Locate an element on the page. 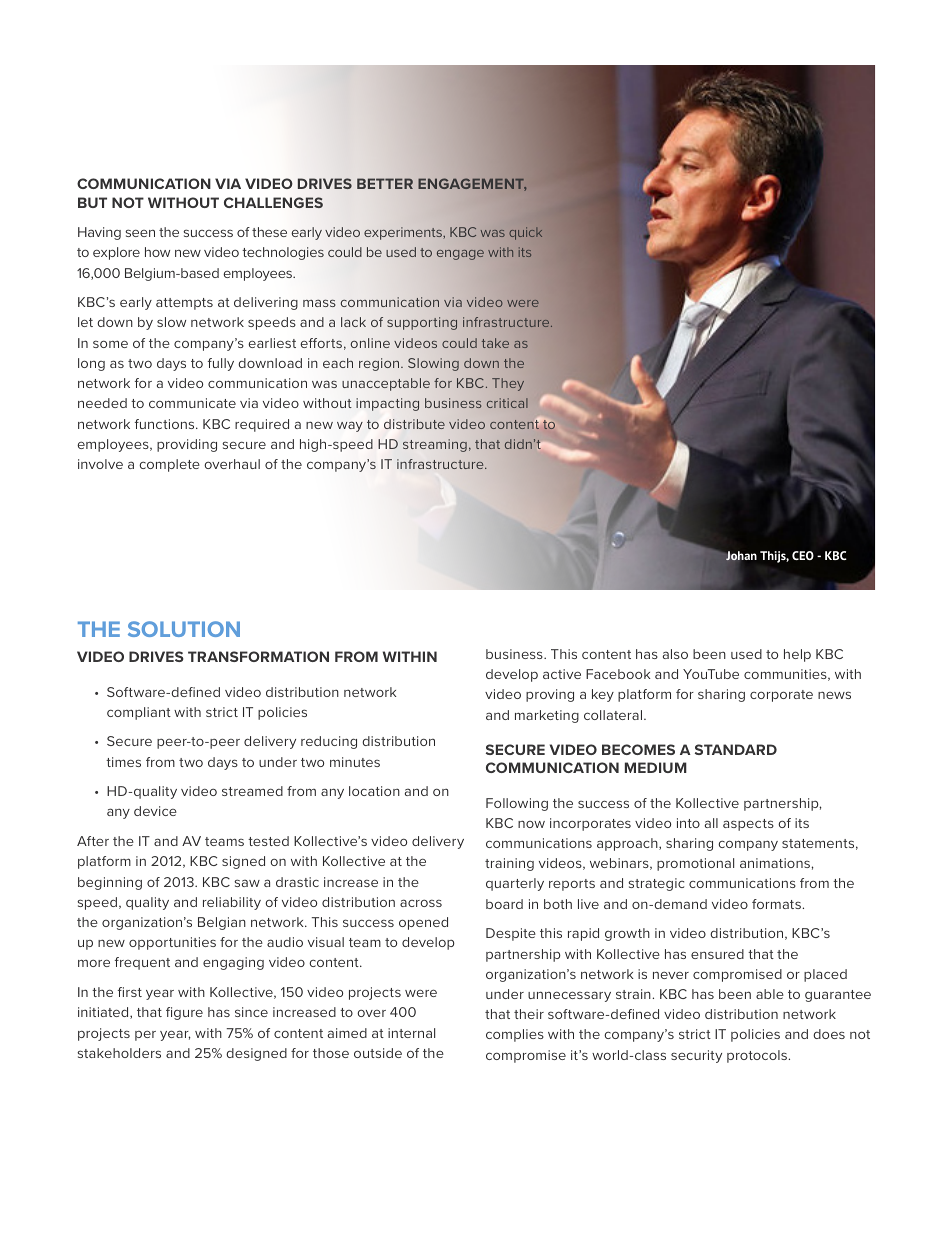 This image has width=952, height=1233. critical is located at coordinates (507, 403).
